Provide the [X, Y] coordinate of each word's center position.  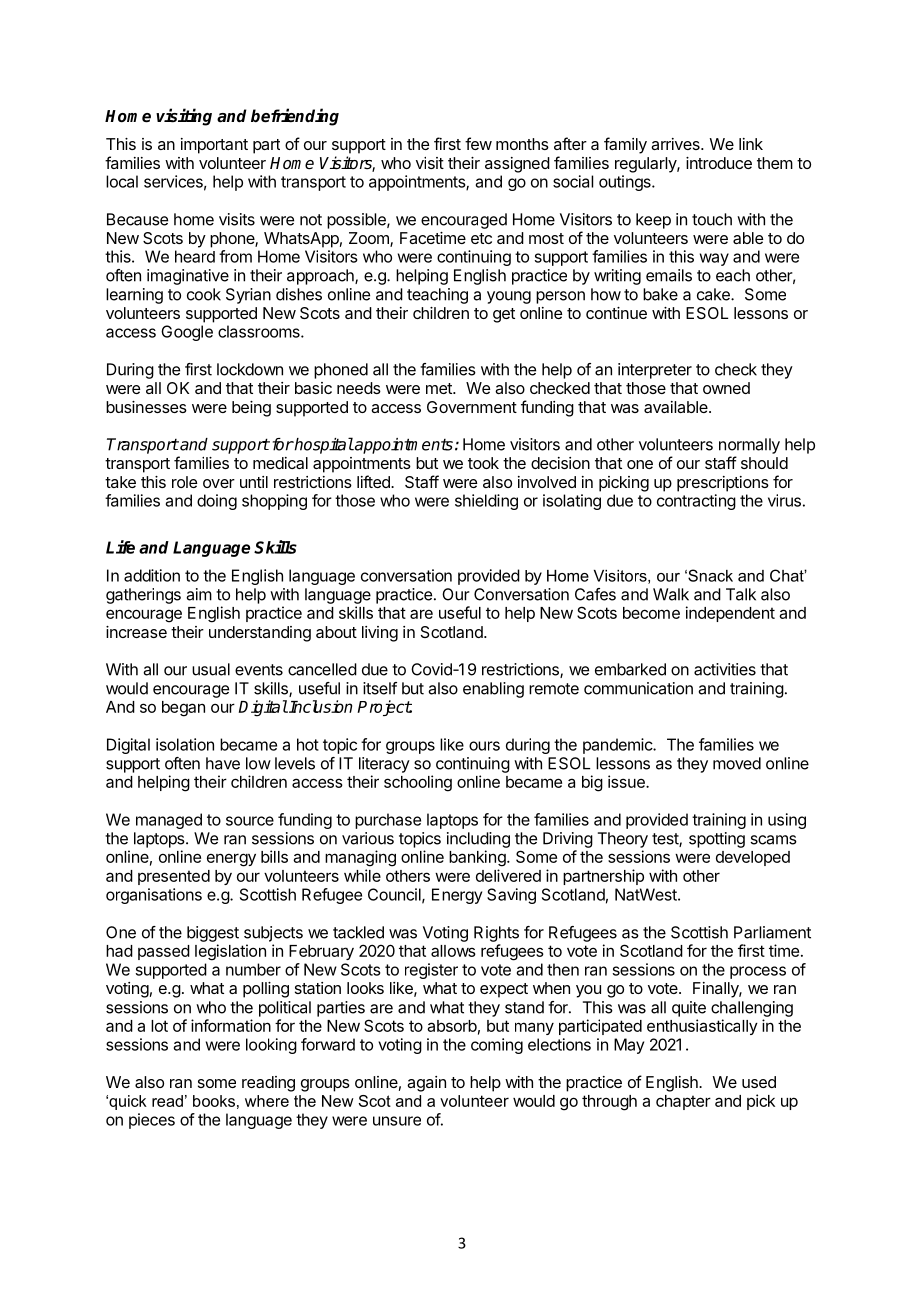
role [184, 482]
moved [737, 763]
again [426, 1084]
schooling [418, 783]
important [214, 146]
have [223, 763]
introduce [719, 163]
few [478, 143]
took [483, 463]
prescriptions [723, 484]
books [214, 1101]
